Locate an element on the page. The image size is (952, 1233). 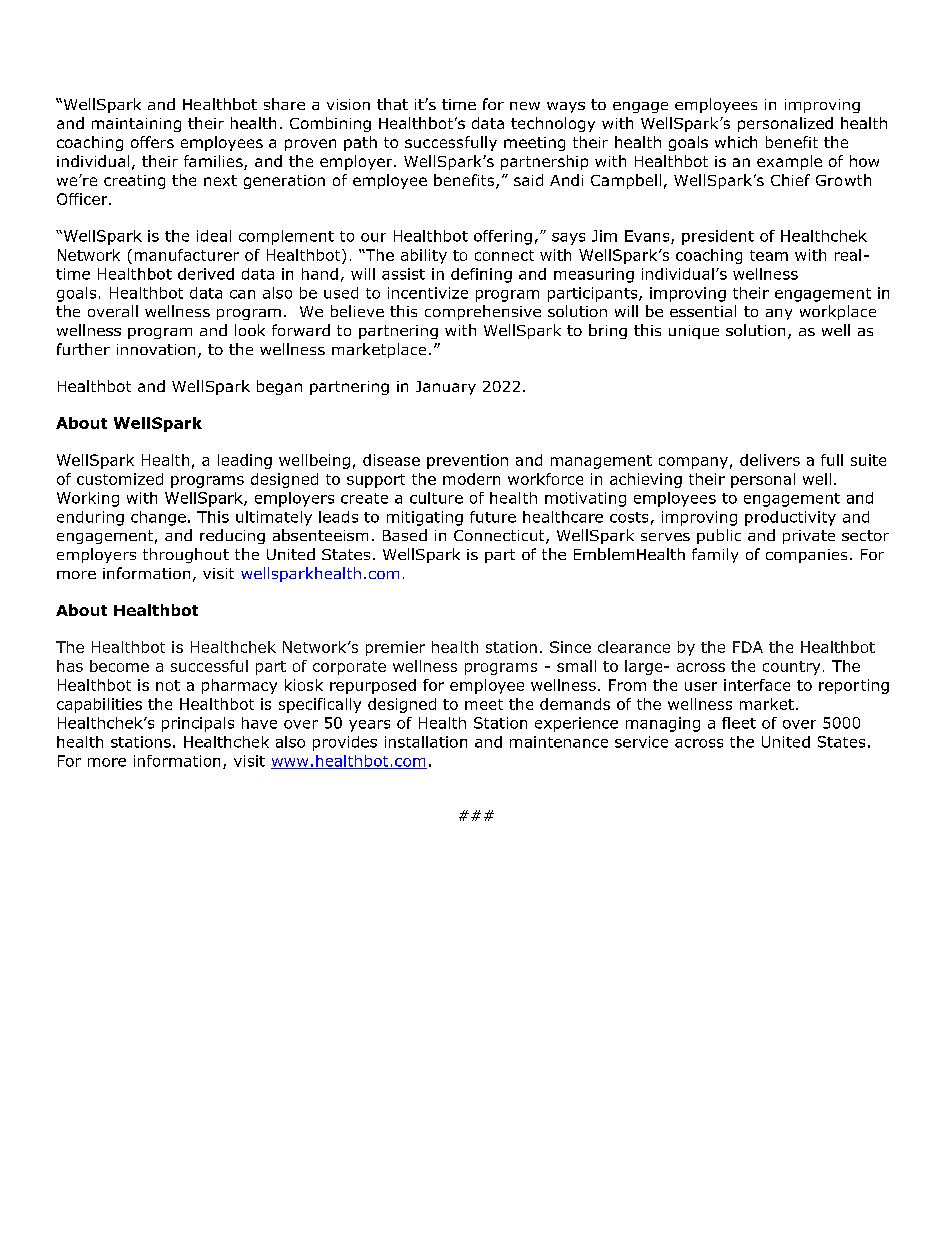
maintaining is located at coordinates (136, 125).
